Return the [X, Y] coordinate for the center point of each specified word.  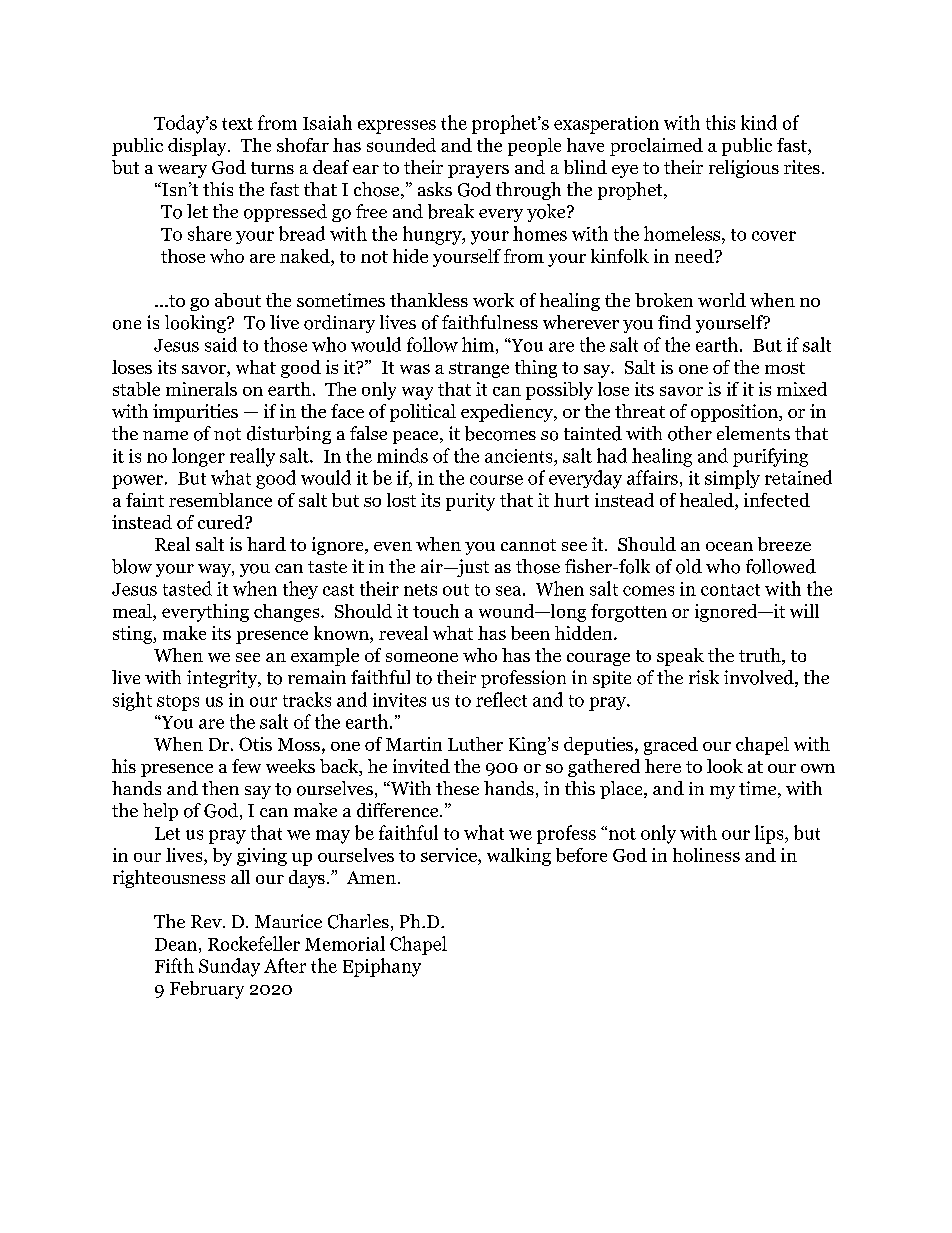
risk [704, 677]
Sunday [229, 967]
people [534, 147]
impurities [195, 413]
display [198, 147]
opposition [735, 413]
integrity [223, 679]
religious [744, 169]
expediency [508, 413]
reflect [501, 699]
